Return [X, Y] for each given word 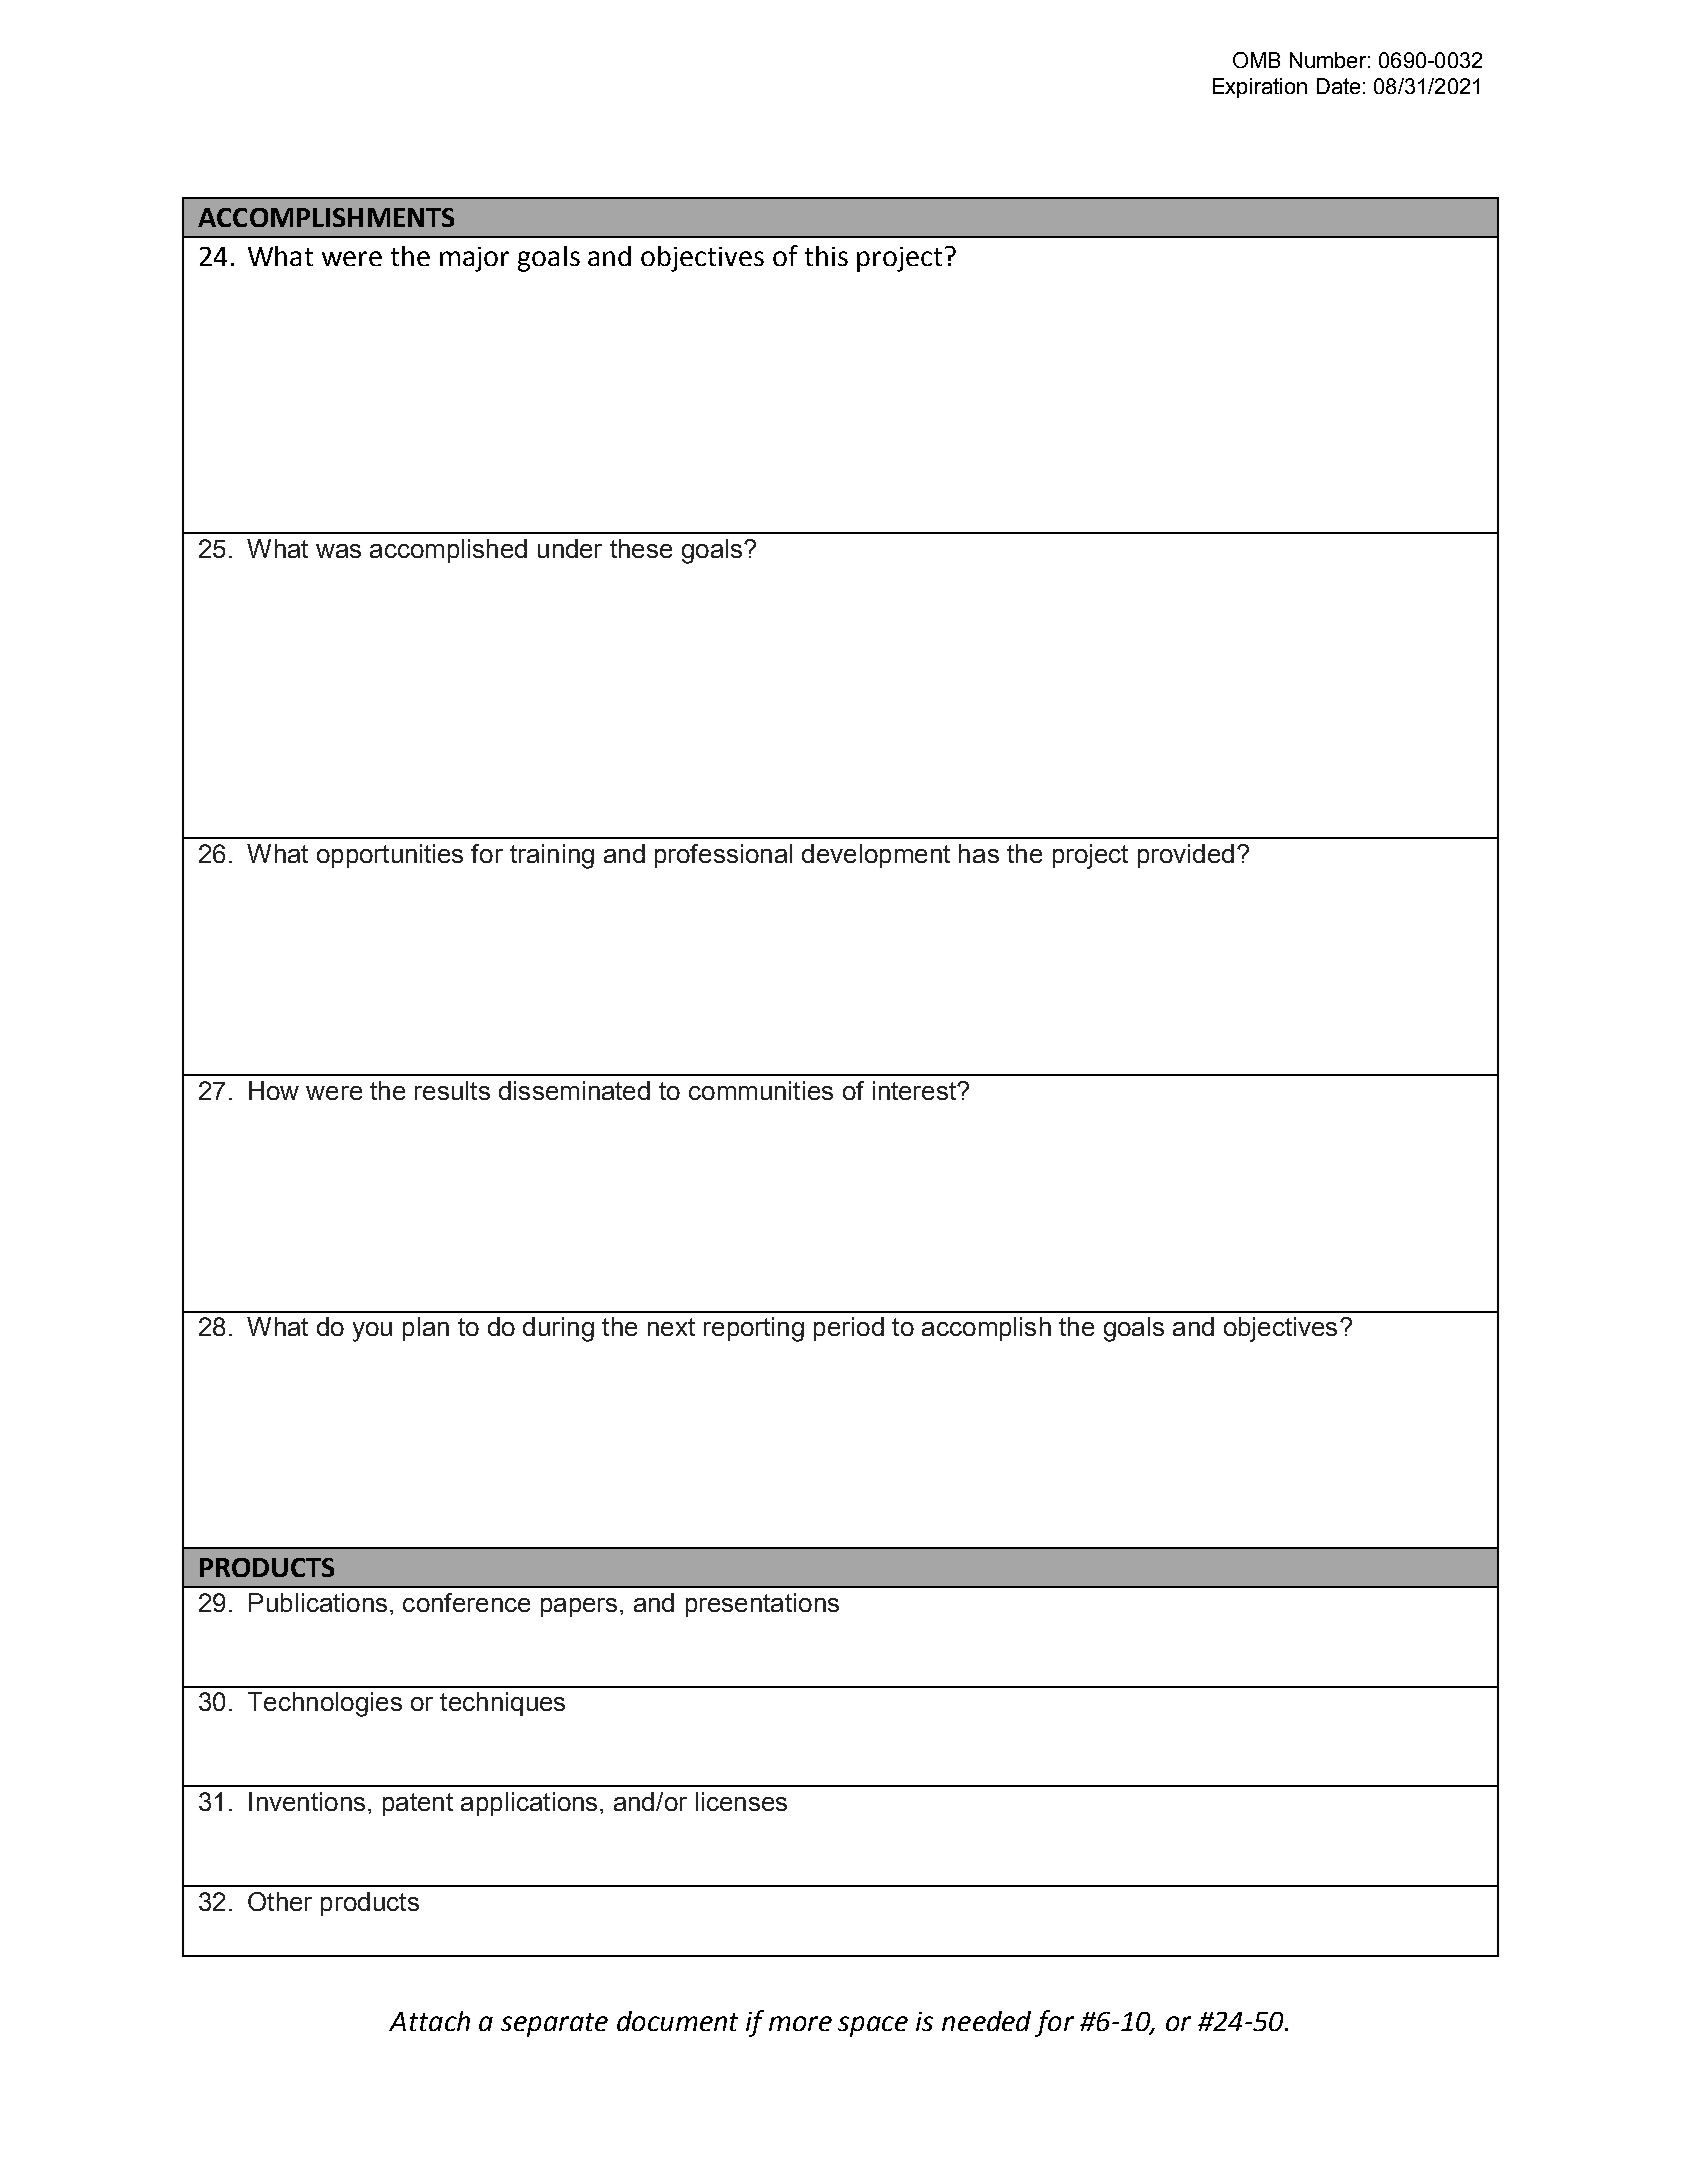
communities [761, 1090]
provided [1186, 856]
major [474, 259]
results [452, 1090]
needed [986, 2021]
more [800, 2023]
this [826, 256]
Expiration [1260, 88]
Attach [429, 2021]
